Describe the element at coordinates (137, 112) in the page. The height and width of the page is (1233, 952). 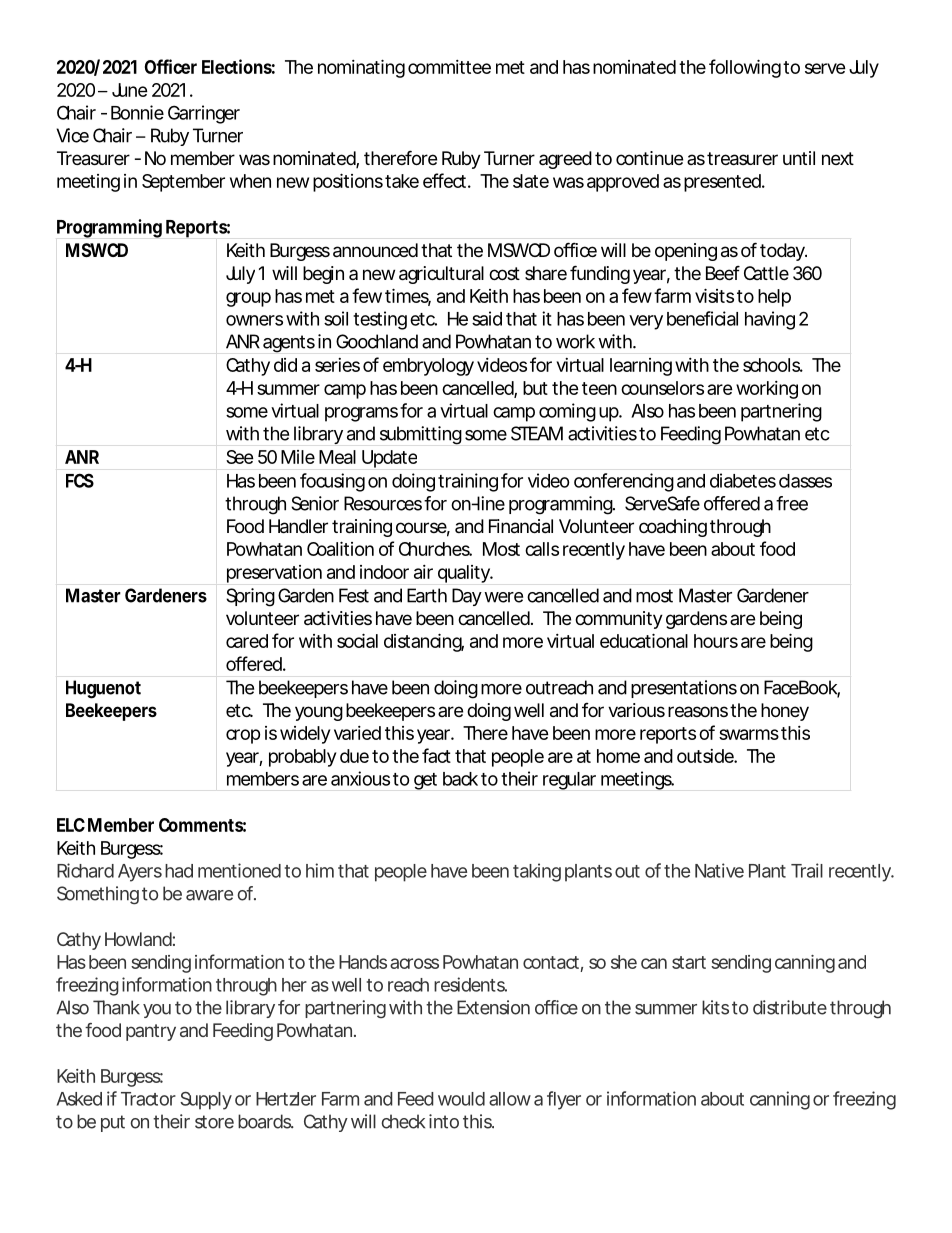
I see `Bonnie` at that location.
